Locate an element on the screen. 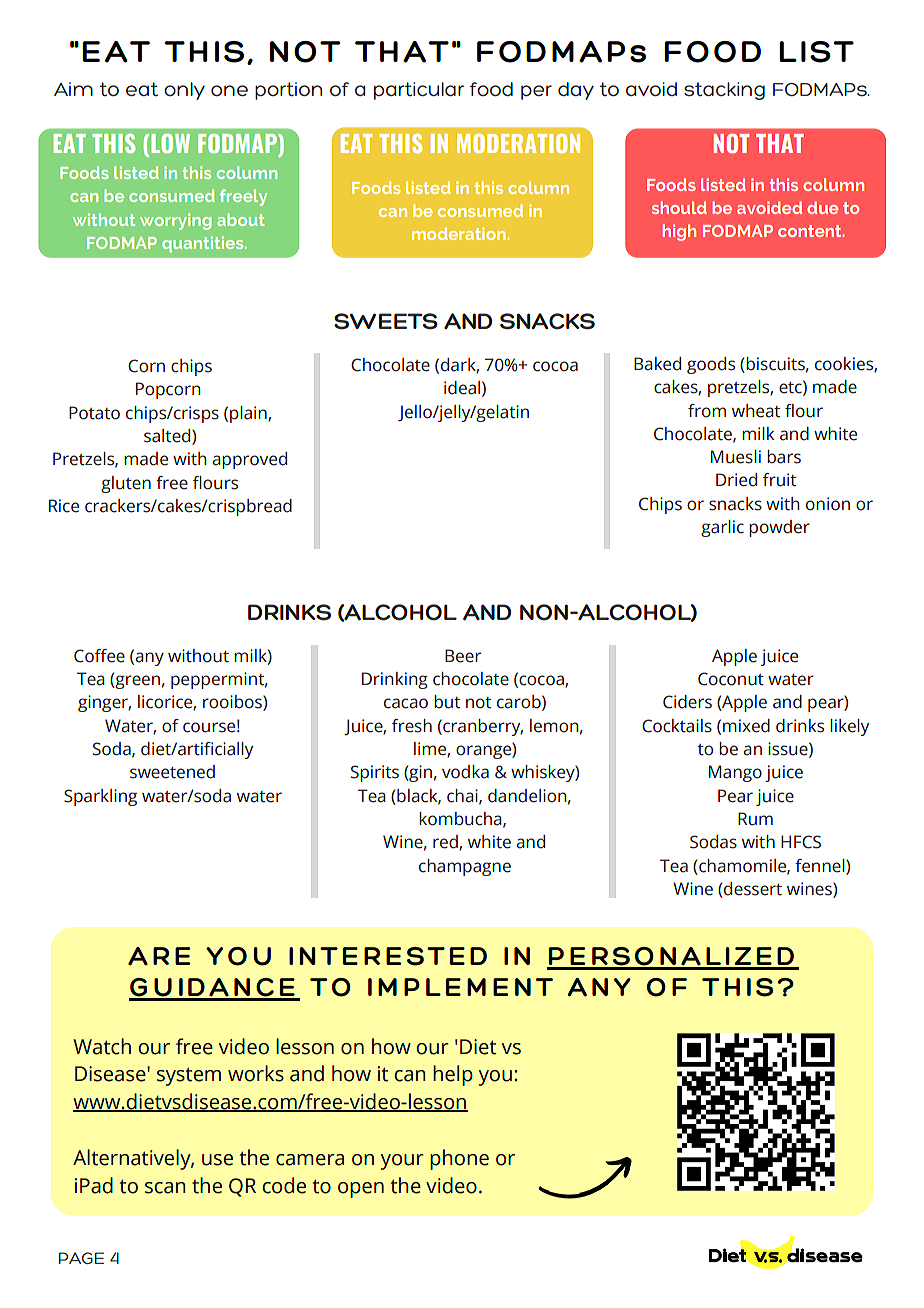 The height and width of the screenshot is (1308, 924). LOW is located at coordinates (170, 143).
